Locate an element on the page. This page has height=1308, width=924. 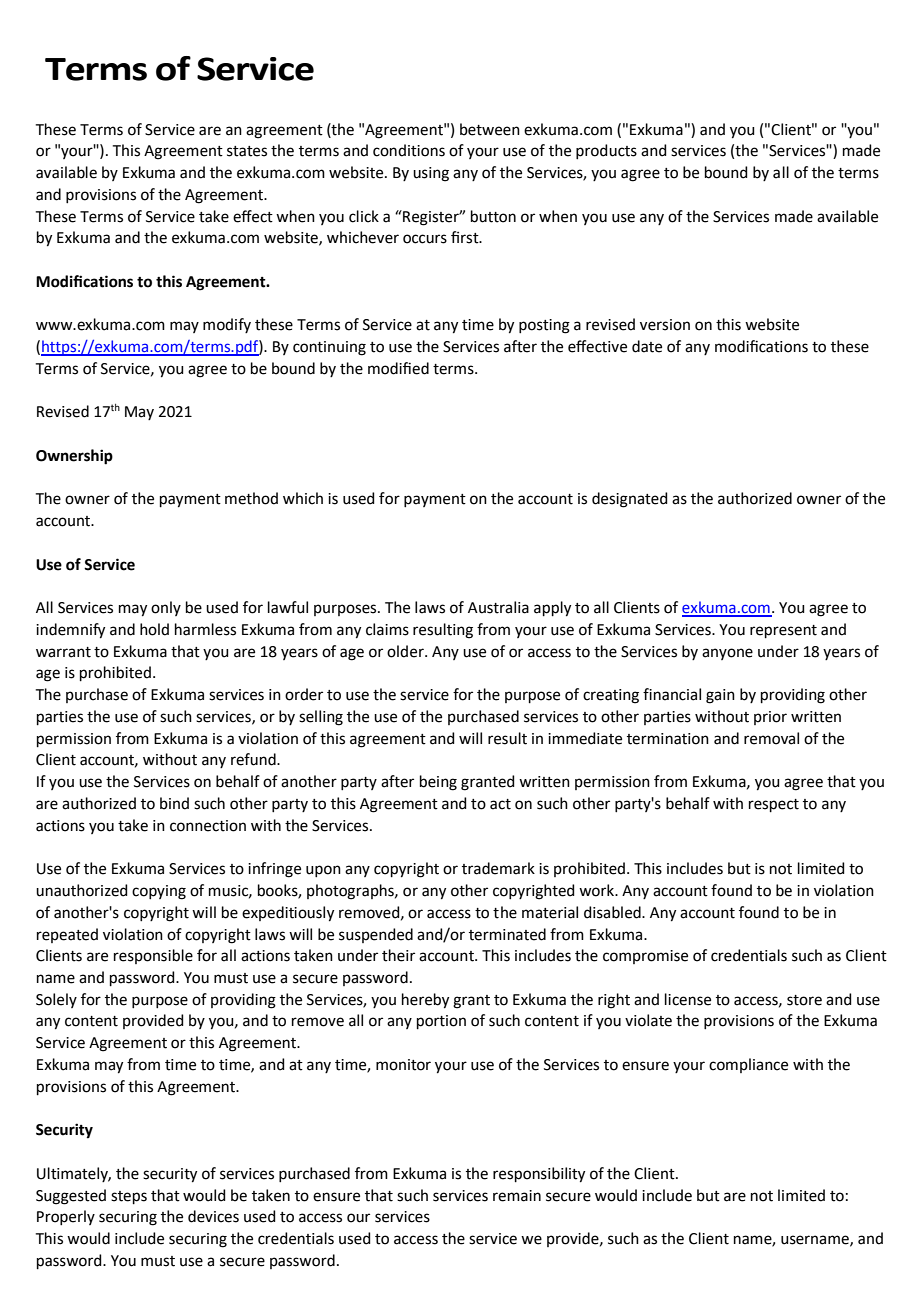
modify is located at coordinates (227, 325).
